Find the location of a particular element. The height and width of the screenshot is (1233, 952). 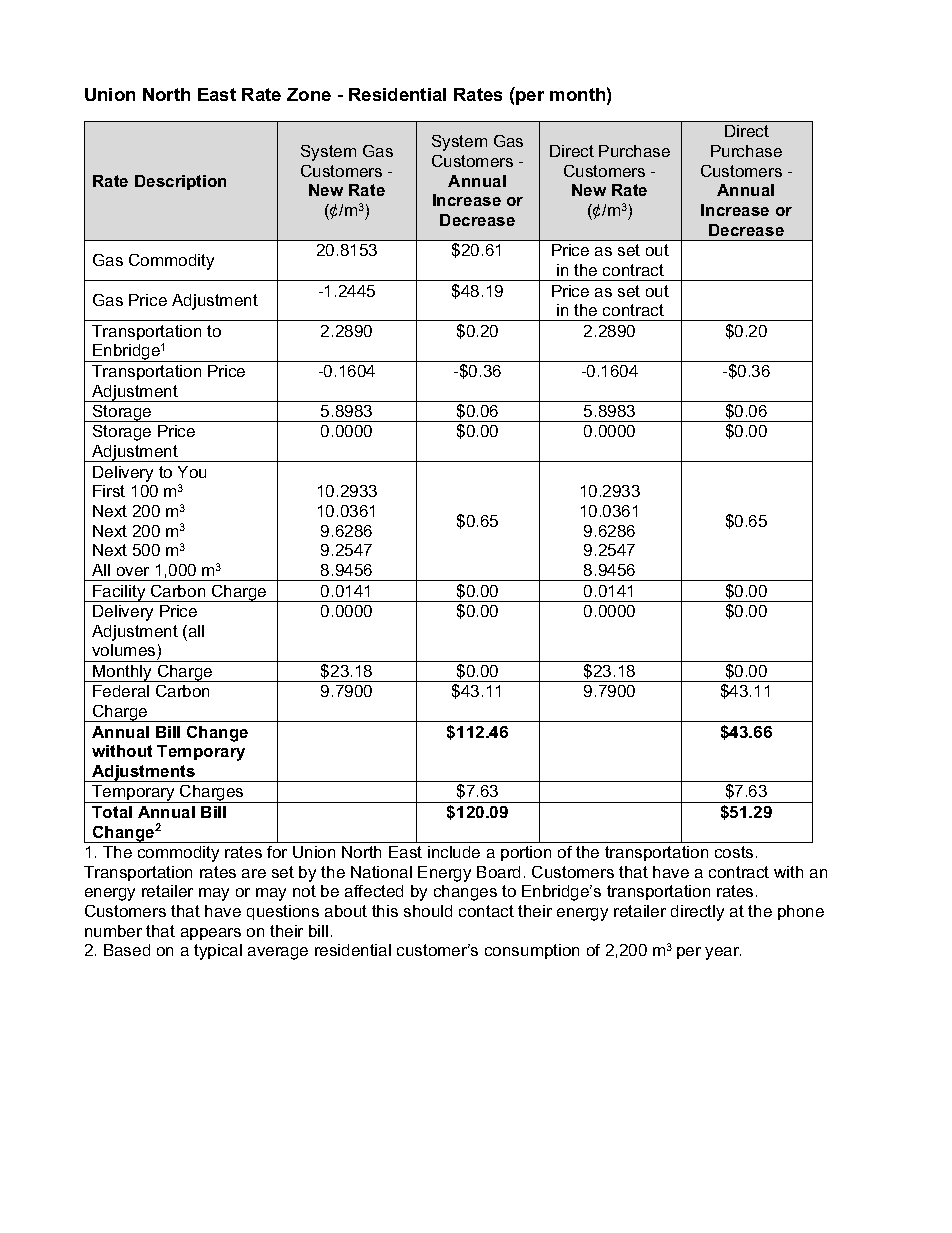

Description is located at coordinates (180, 182).
